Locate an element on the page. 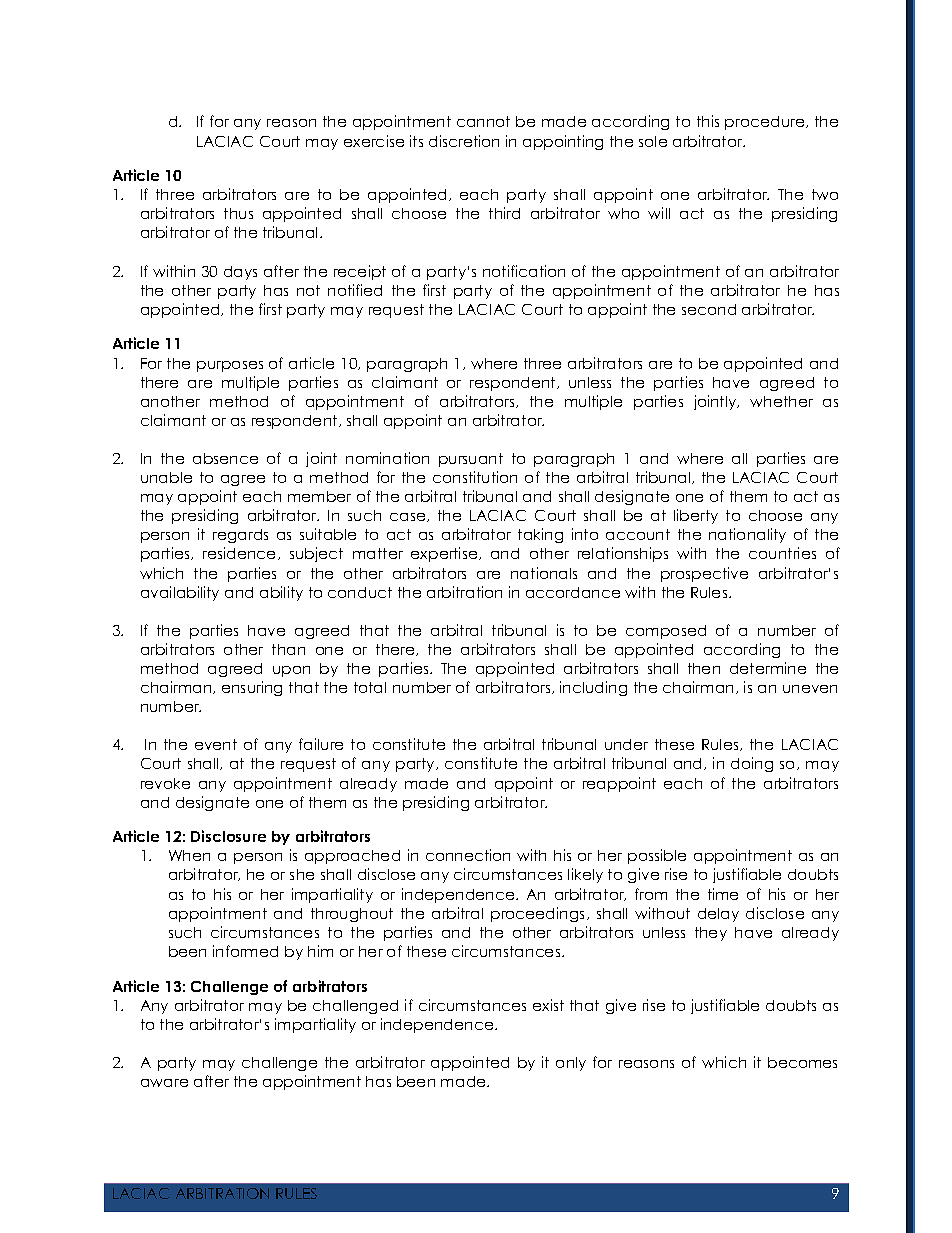 The height and width of the image is (1233, 952). discretion is located at coordinates (464, 141).
